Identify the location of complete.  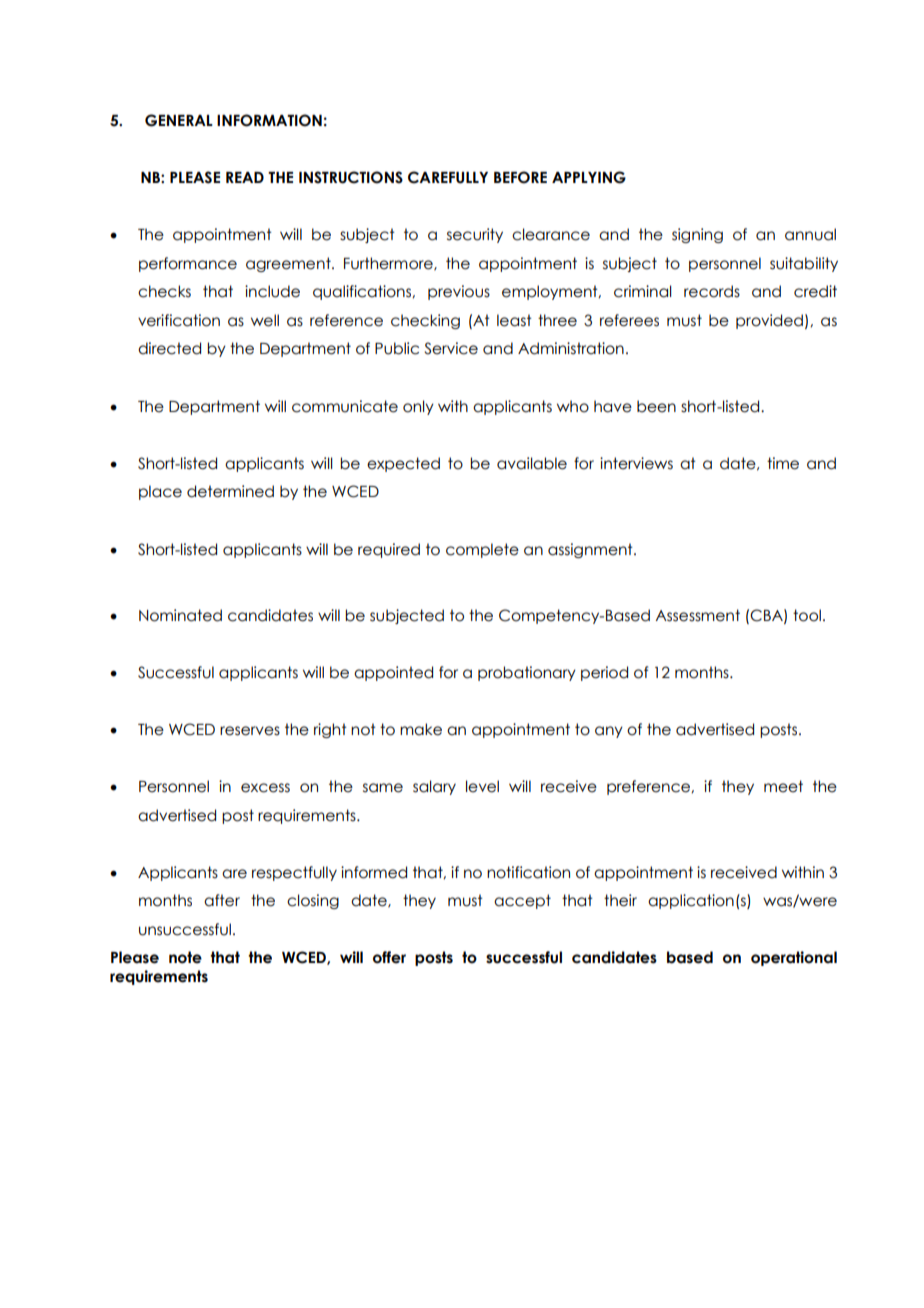
(482, 550).
